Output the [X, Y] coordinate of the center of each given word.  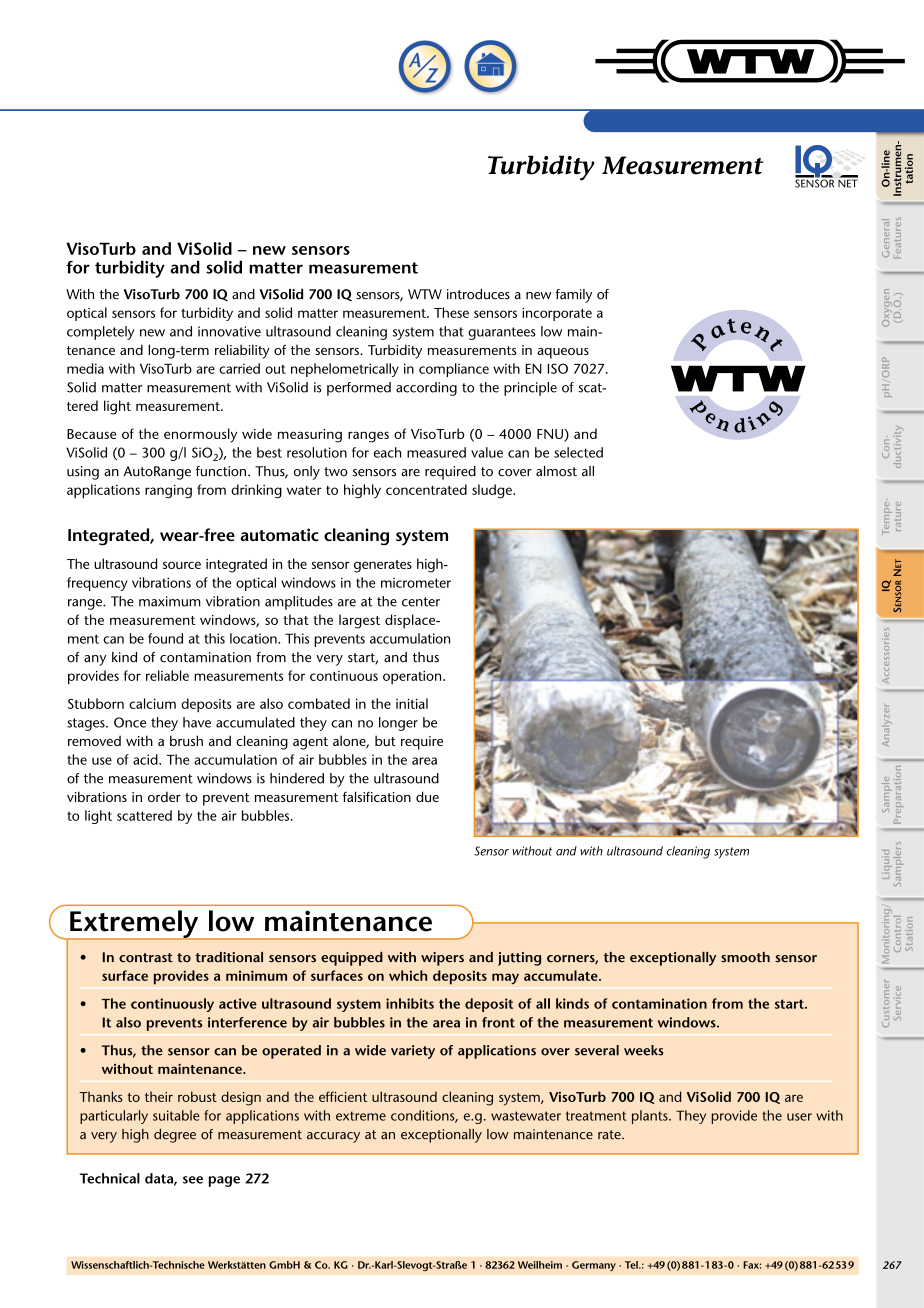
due [427, 796]
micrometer [416, 582]
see [193, 1180]
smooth [745, 957]
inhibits [410, 1003]
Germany [594, 1266]
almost [556, 471]
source [182, 565]
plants [651, 1117]
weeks [644, 1050]
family [573, 296]
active [238, 1003]
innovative [229, 331]
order [164, 796]
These [451, 312]
